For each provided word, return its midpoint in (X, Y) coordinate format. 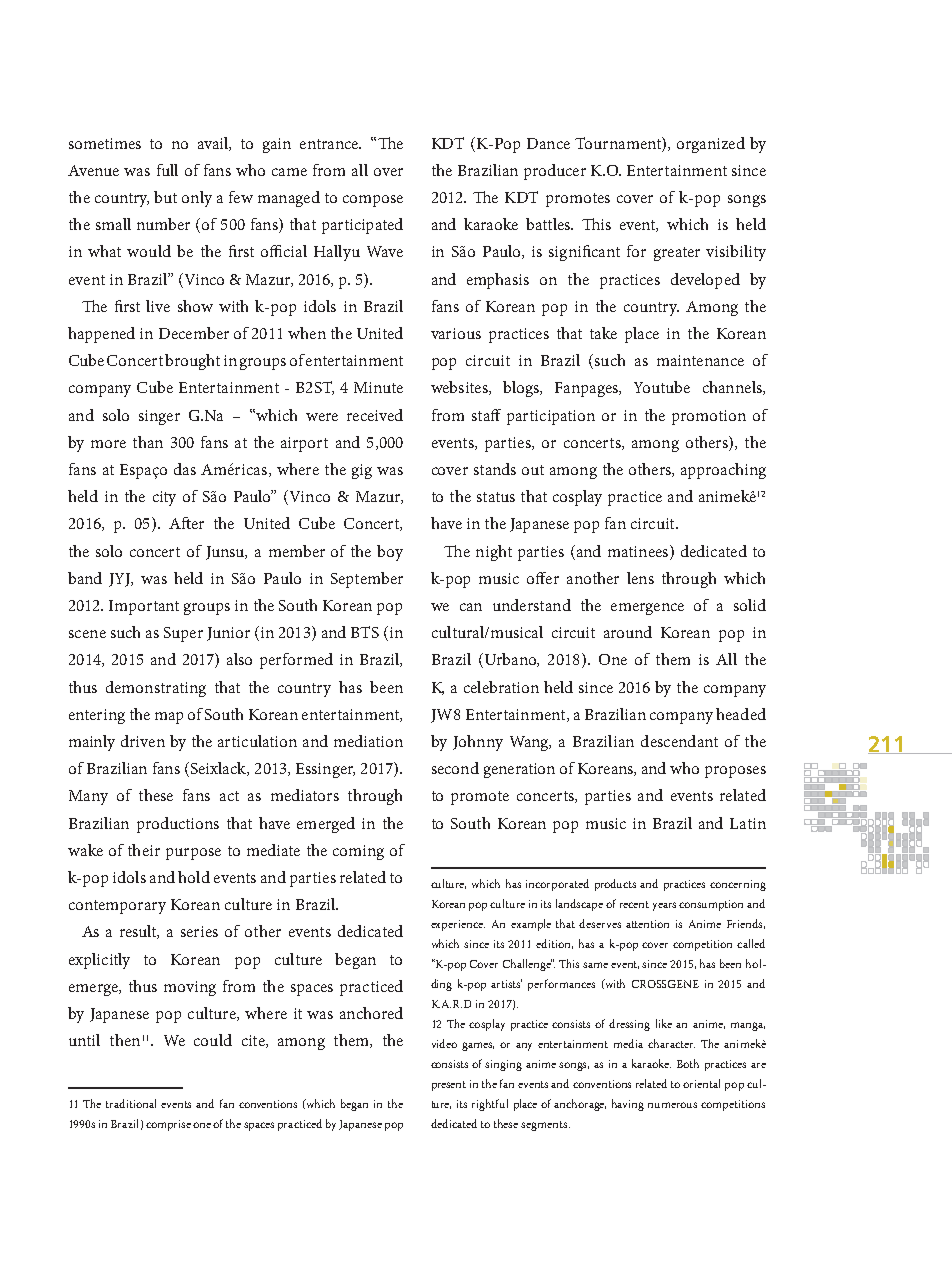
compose (373, 201)
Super (183, 634)
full (167, 170)
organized (711, 145)
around (628, 632)
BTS (365, 632)
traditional (131, 1103)
